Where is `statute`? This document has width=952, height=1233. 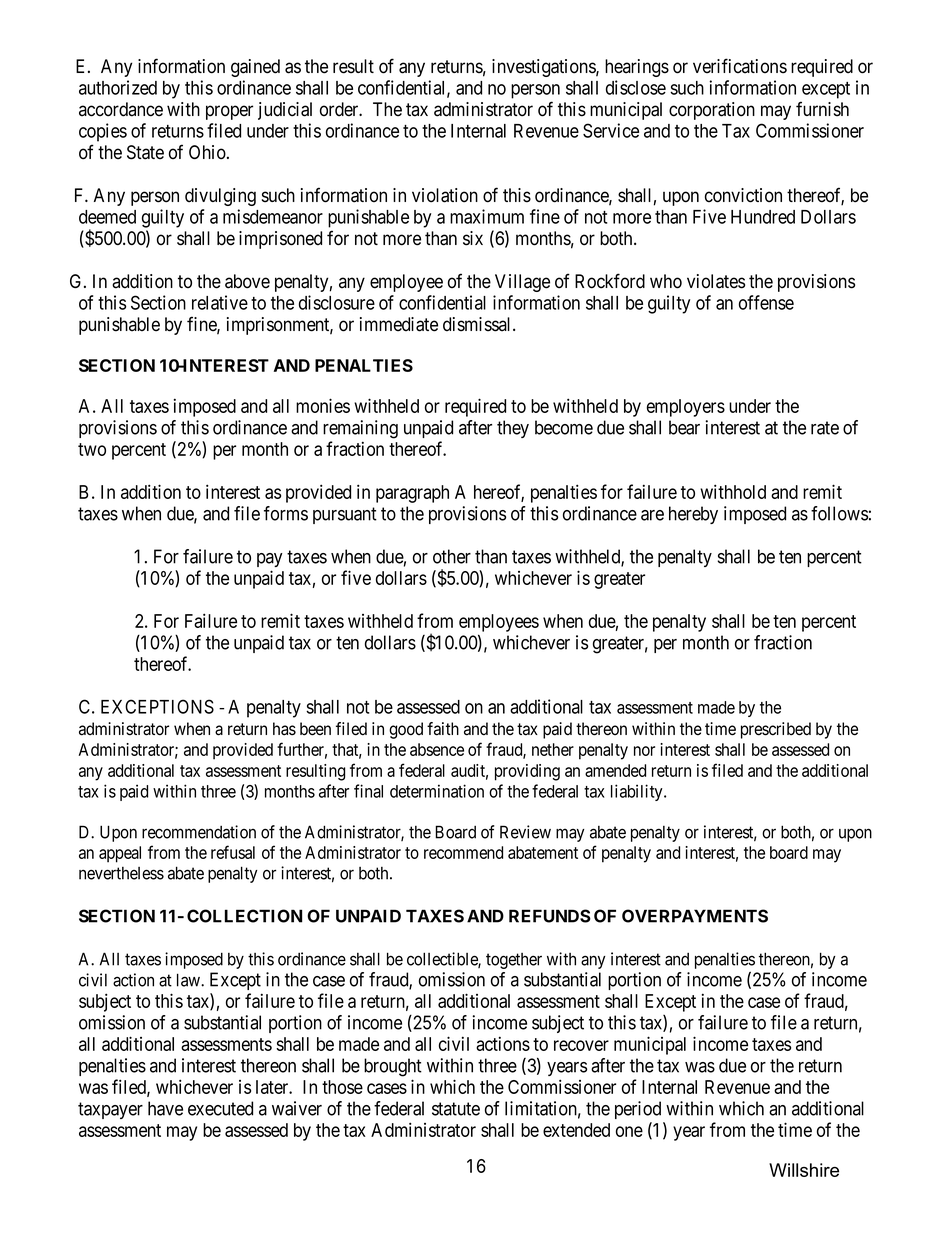
statute is located at coordinates (456, 1109).
